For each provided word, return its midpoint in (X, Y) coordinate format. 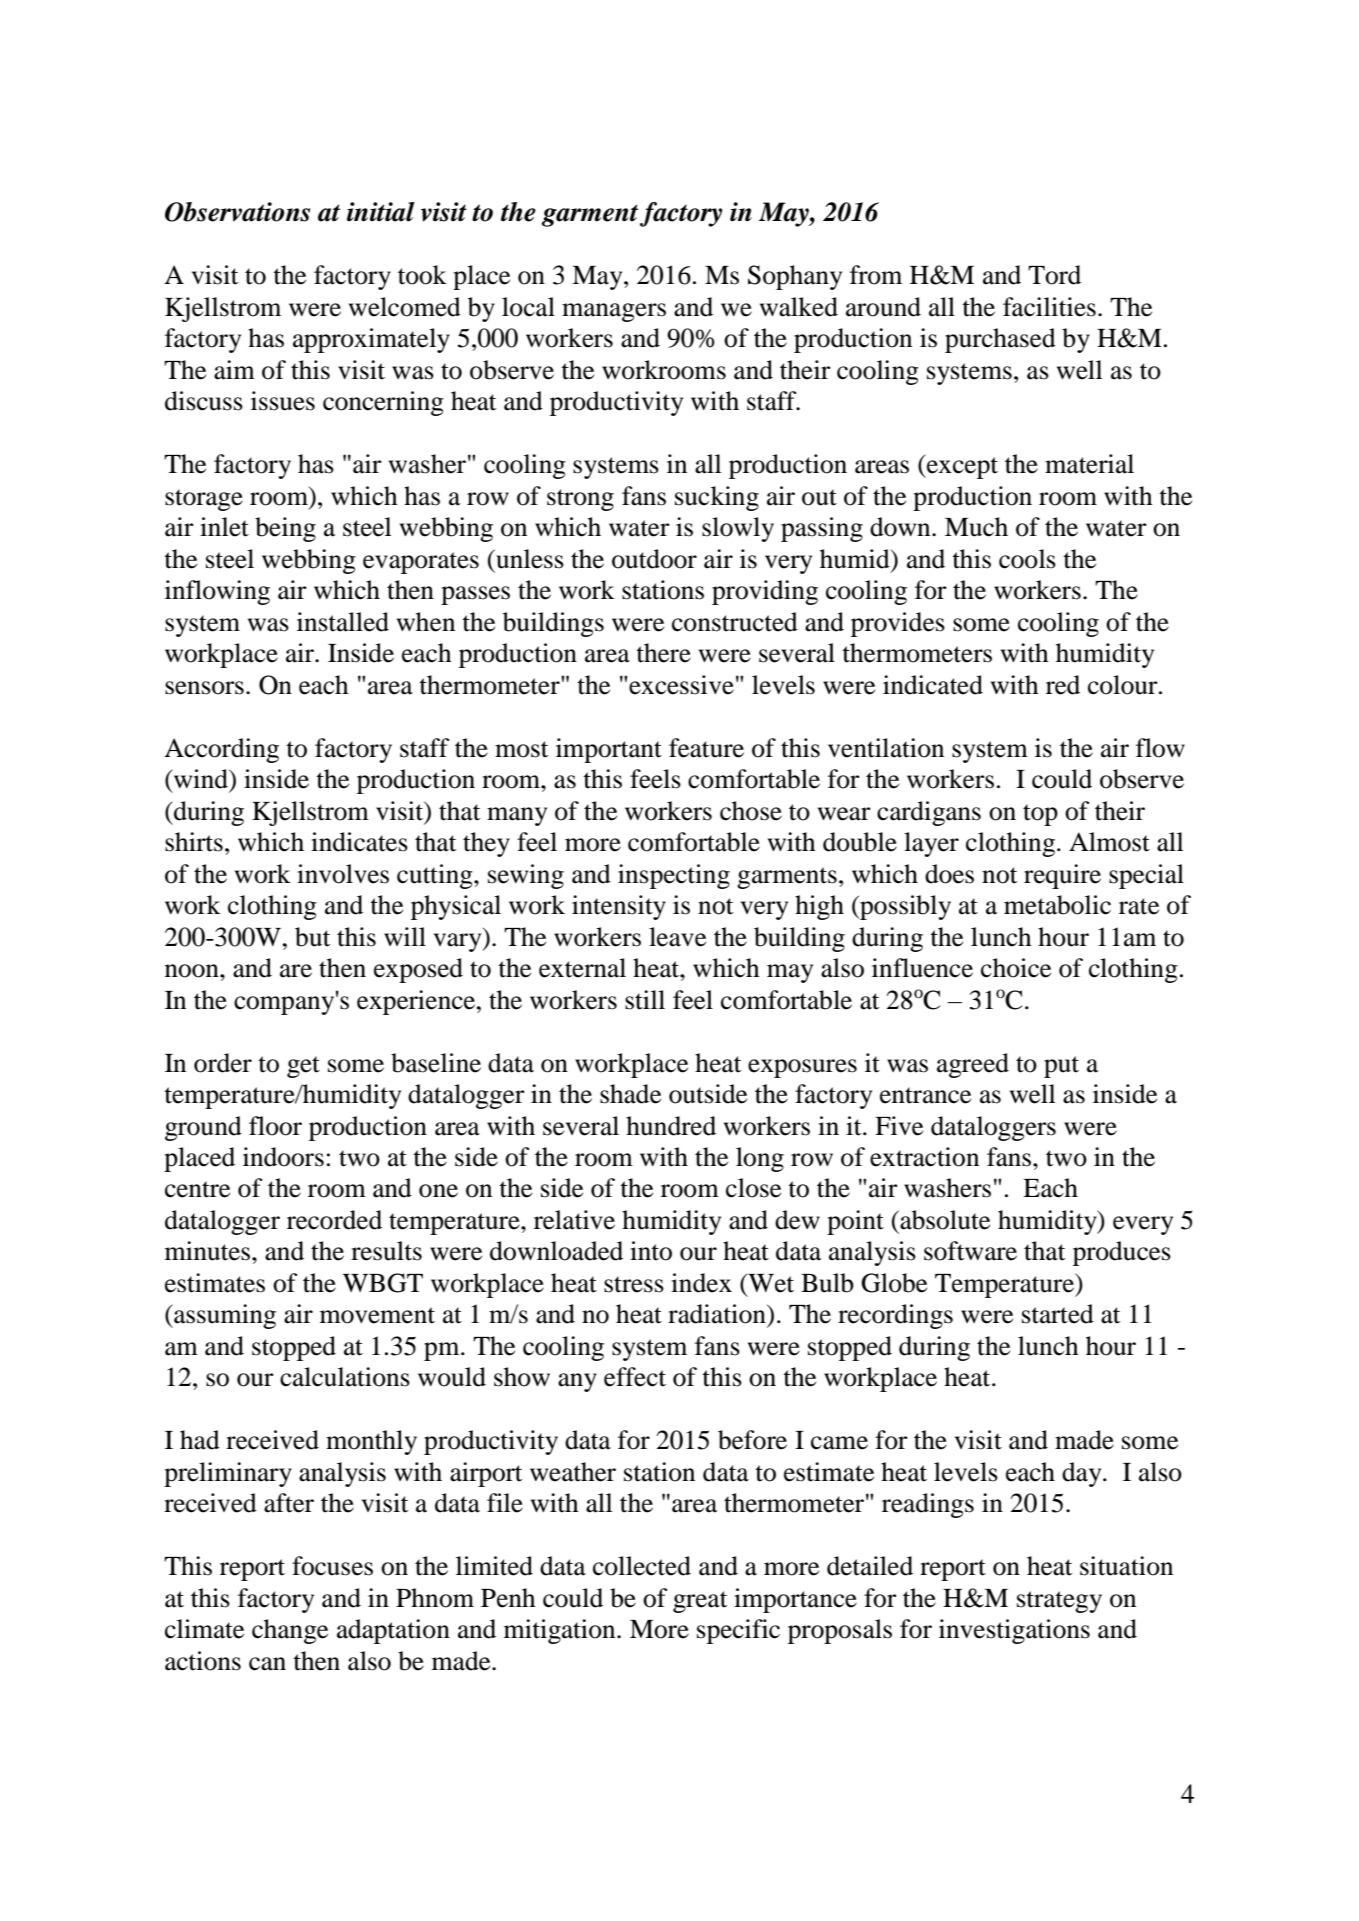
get (303, 1067)
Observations (237, 212)
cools (1027, 559)
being (285, 529)
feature (706, 748)
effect (635, 1377)
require (1062, 876)
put (1061, 1067)
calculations (345, 1377)
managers (614, 312)
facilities (1049, 307)
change (290, 1631)
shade (630, 1094)
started (1058, 1314)
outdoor (654, 559)
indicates (359, 842)
